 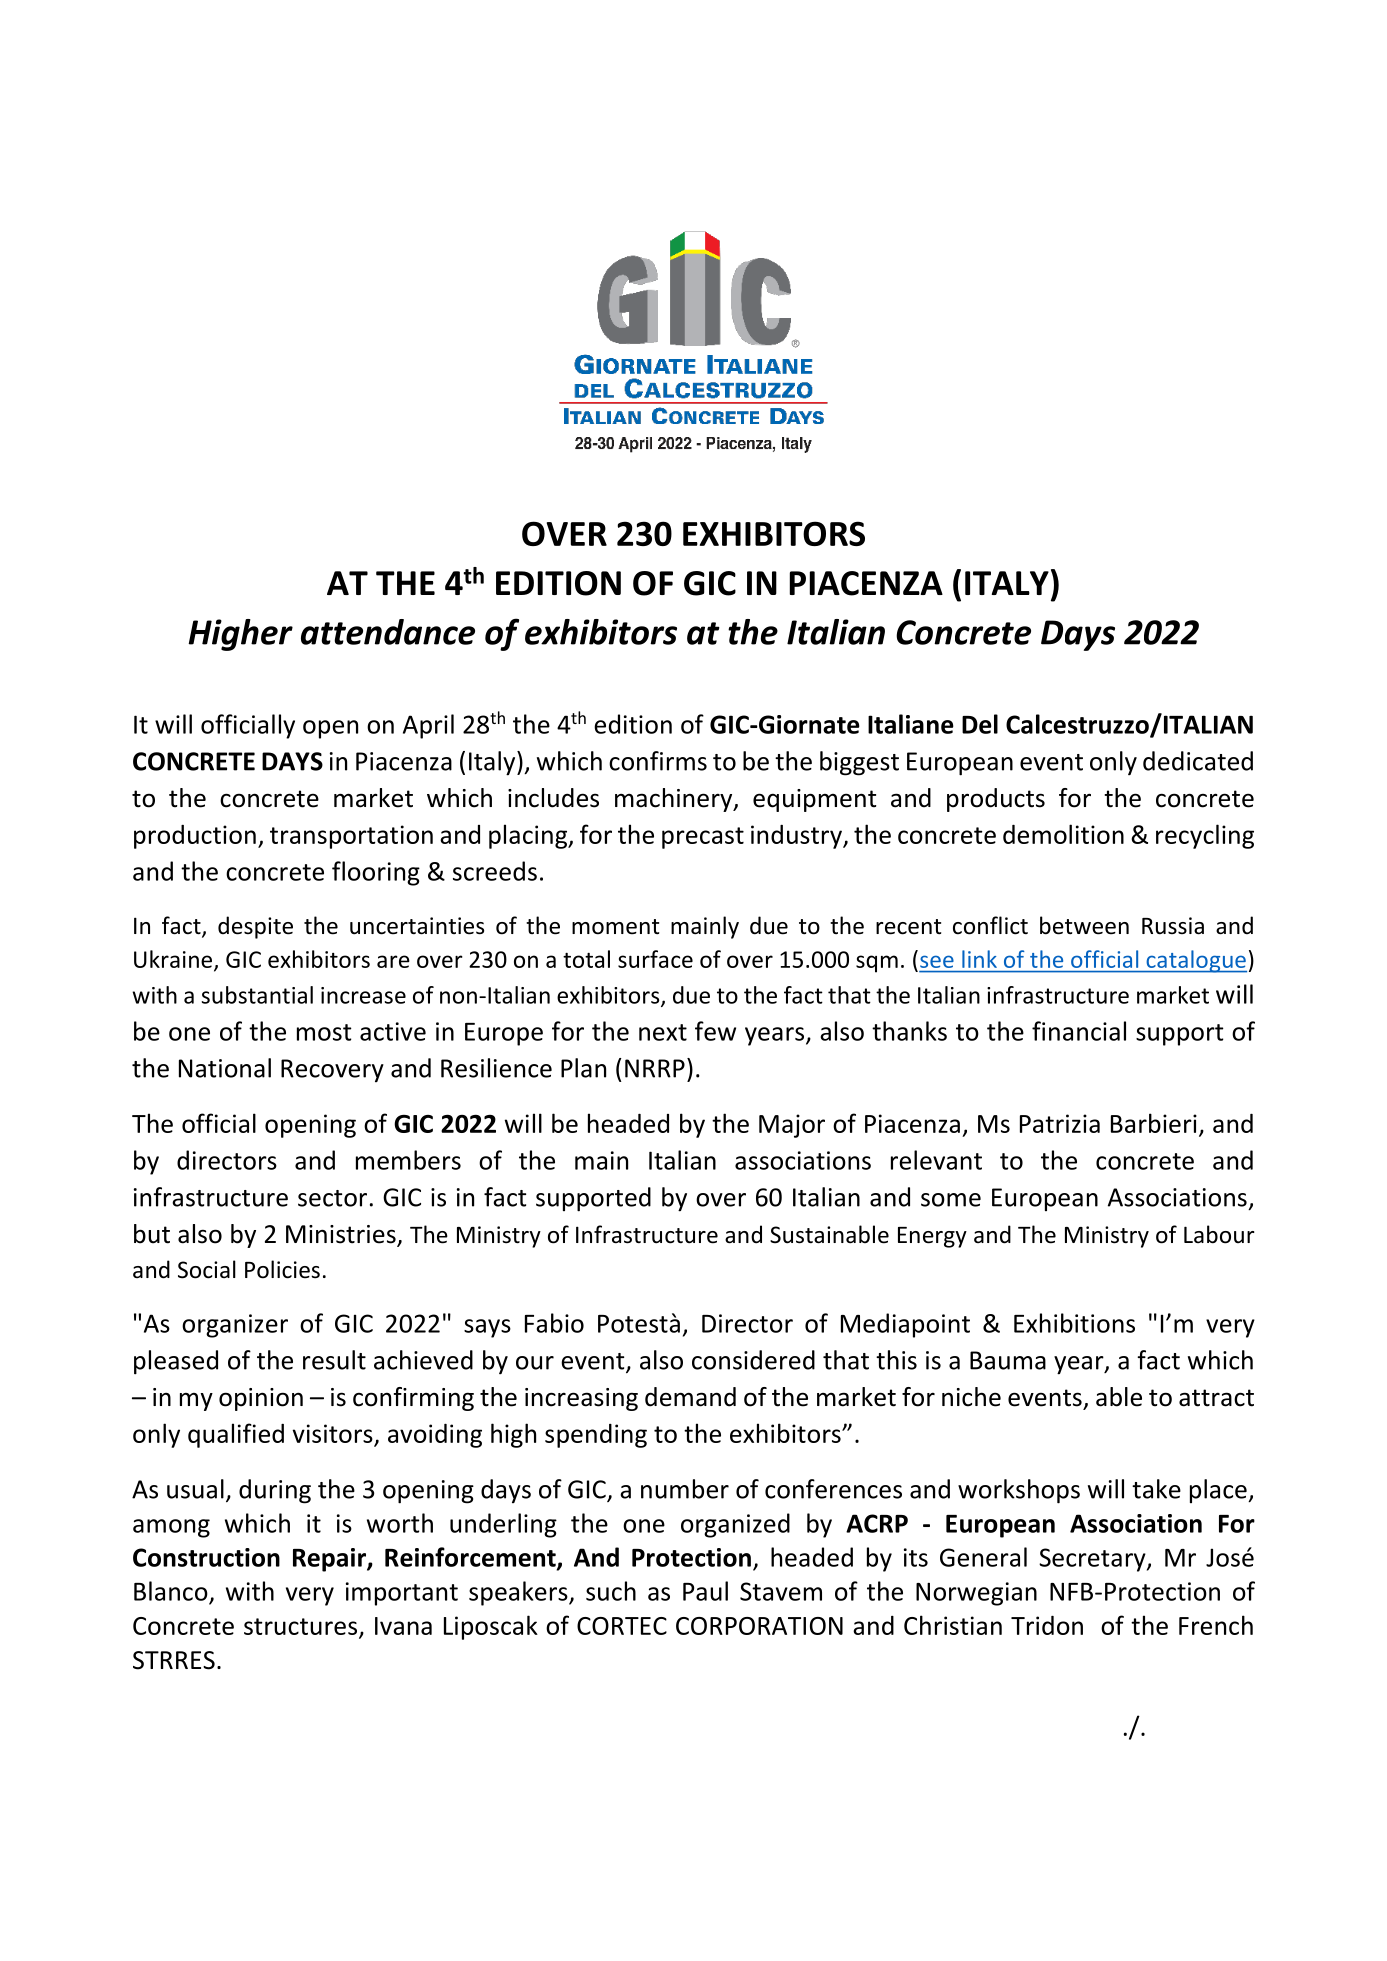 What do you see at coordinates (705, 1591) in the screenshot?
I see `Paul` at bounding box center [705, 1591].
